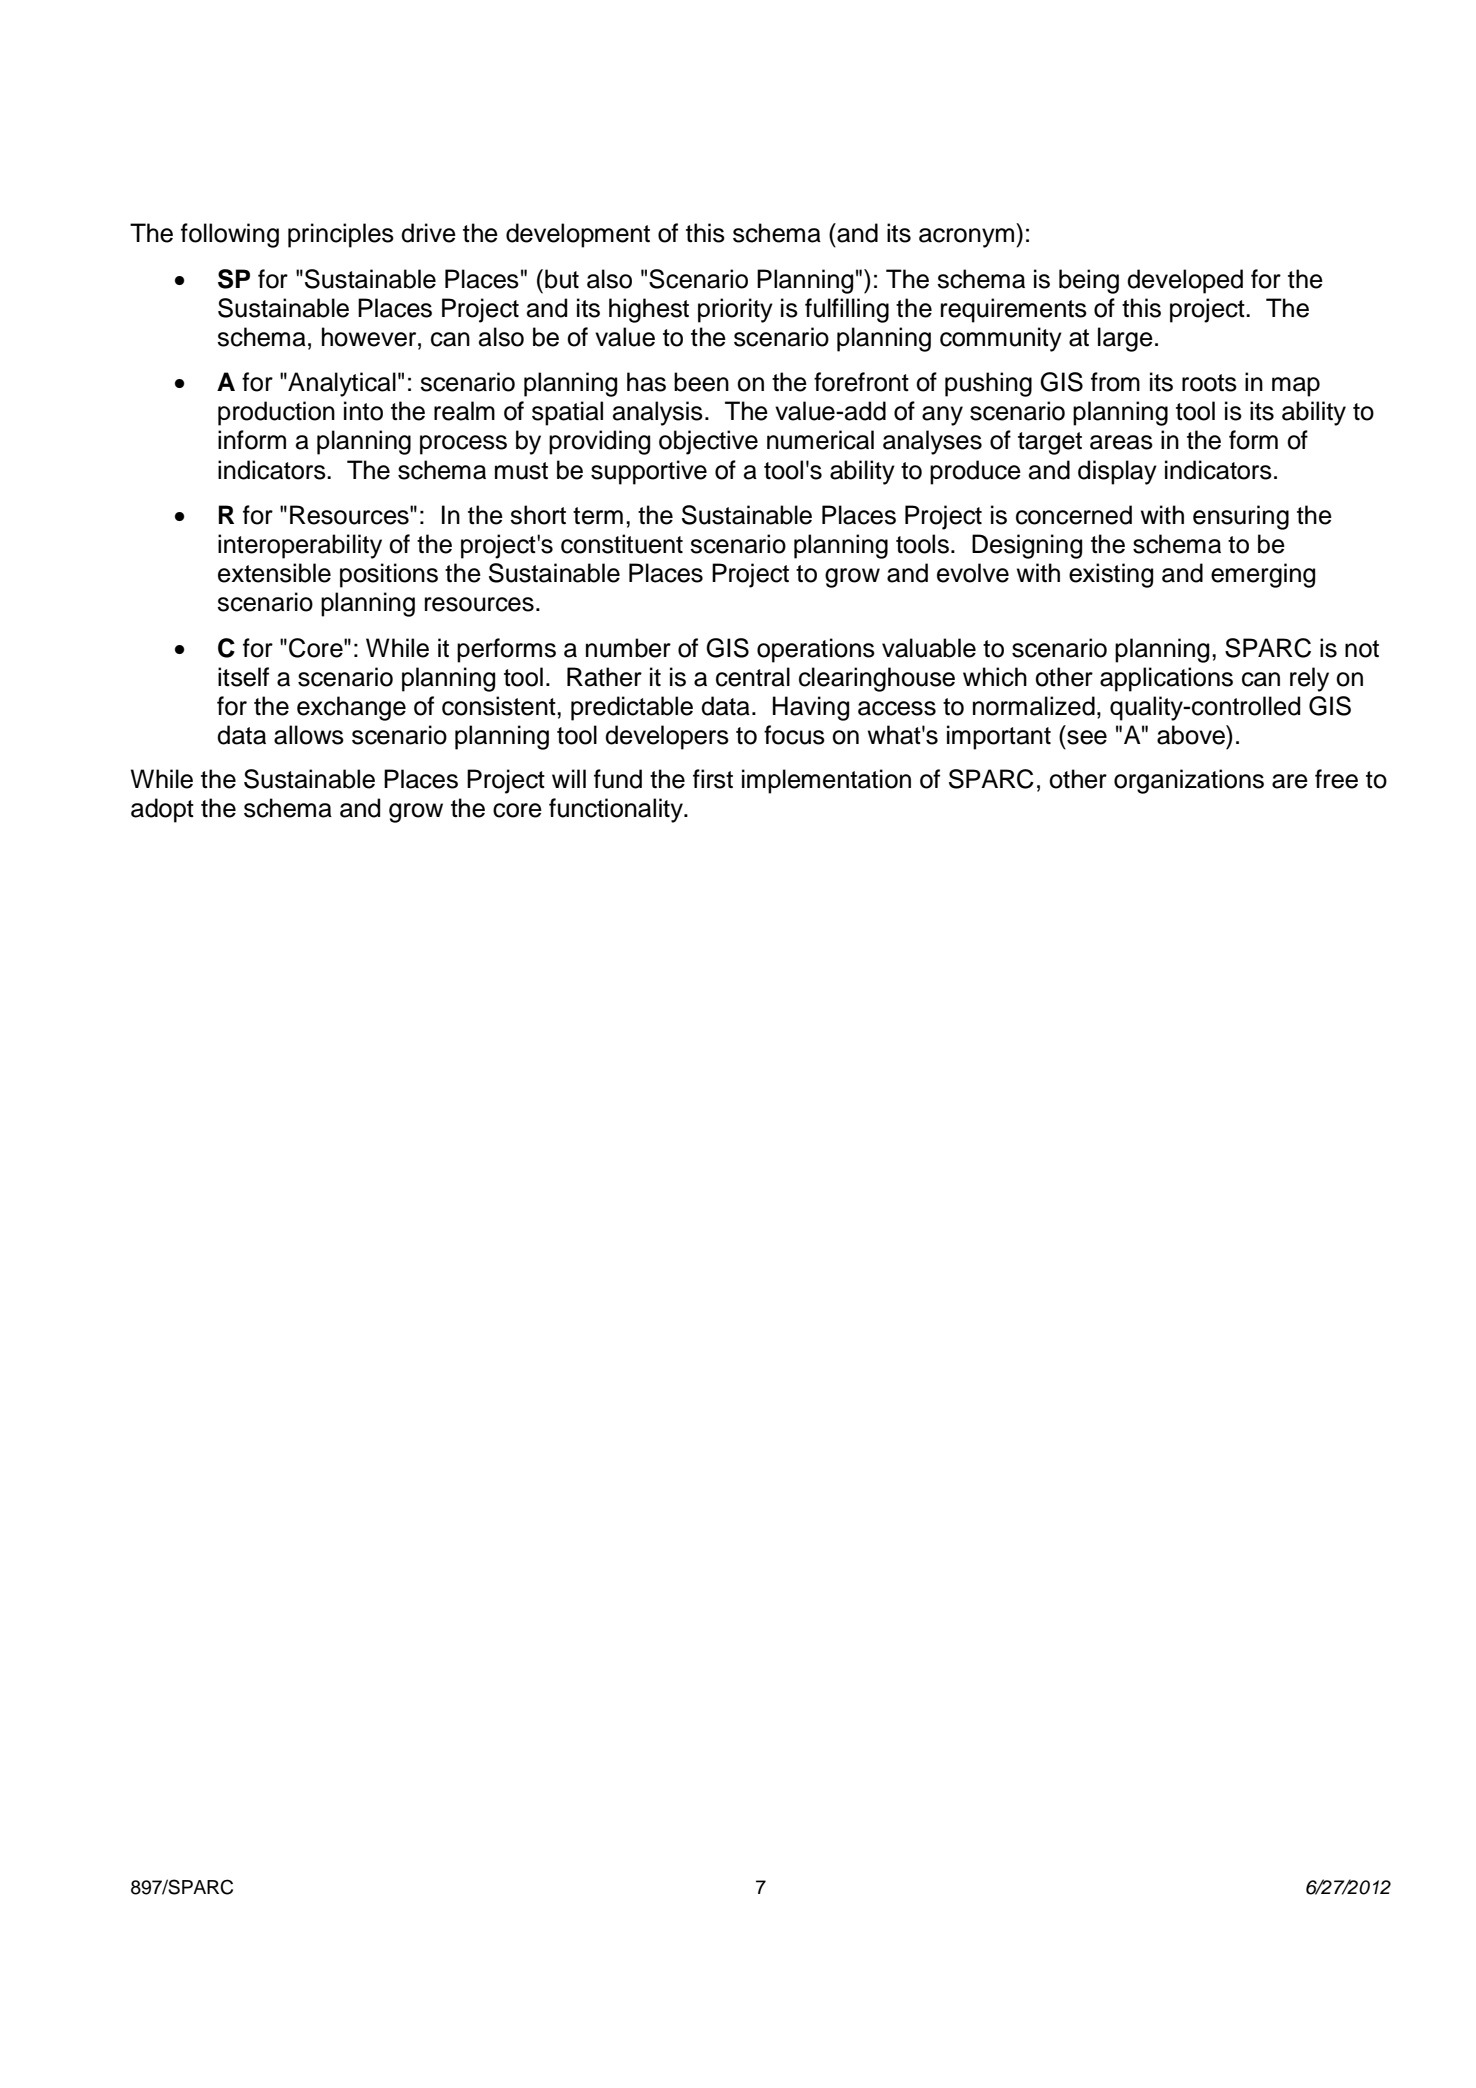 This screenshot has width=1476, height=2088. What do you see at coordinates (622, 544) in the screenshot?
I see `constituent` at bounding box center [622, 544].
